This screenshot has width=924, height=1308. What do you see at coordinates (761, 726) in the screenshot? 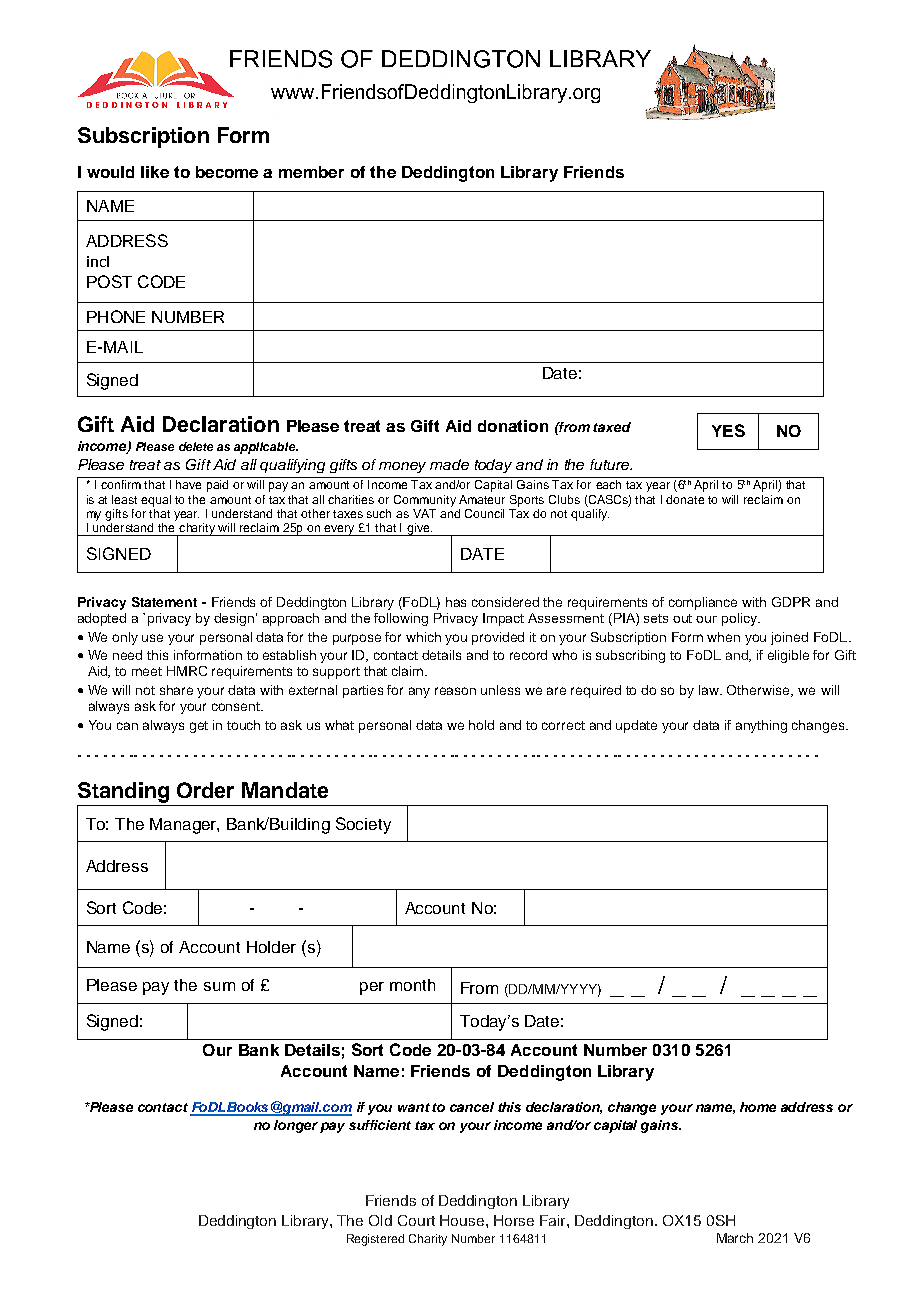
I see `anything` at bounding box center [761, 726].
